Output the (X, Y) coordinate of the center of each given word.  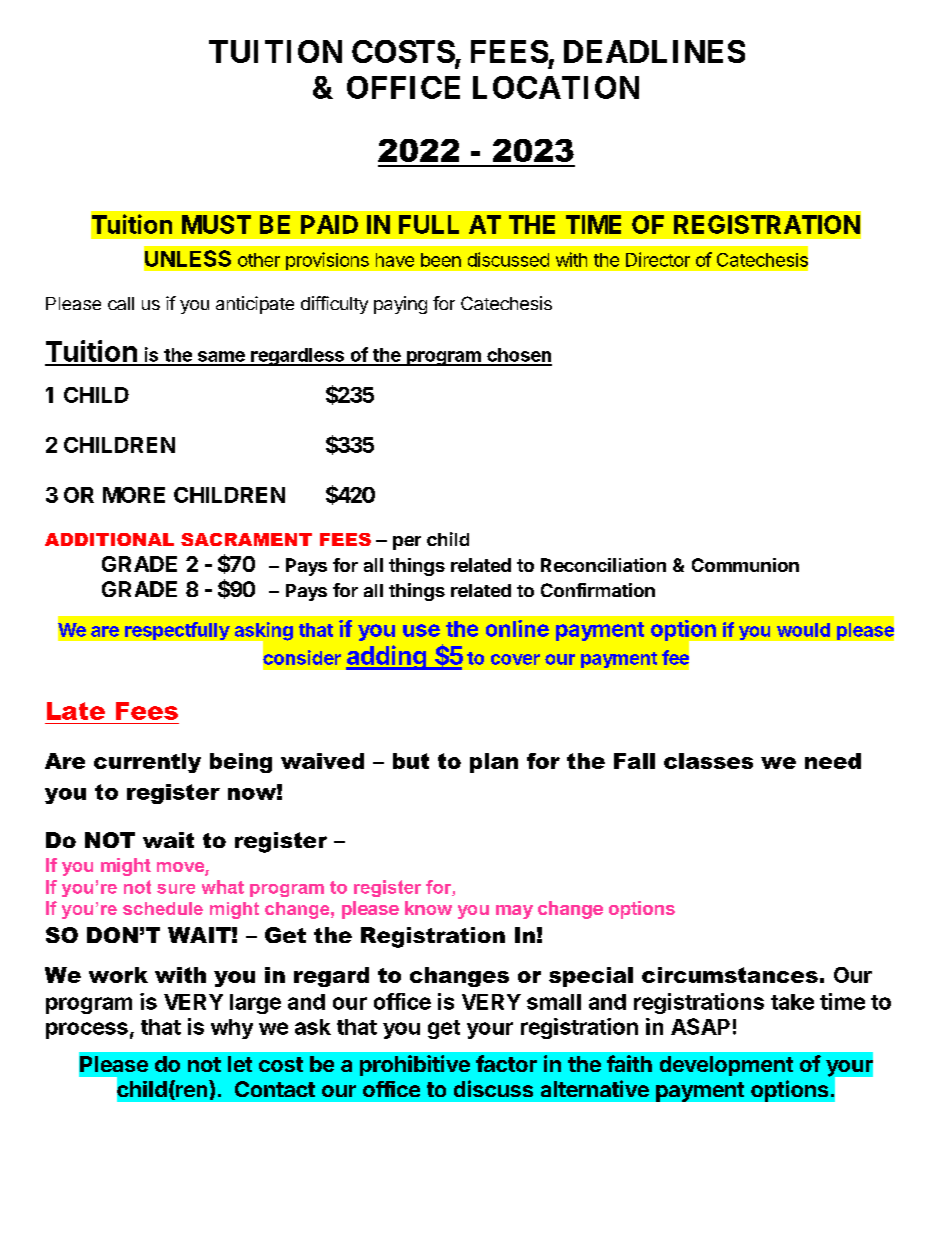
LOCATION (556, 87)
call (121, 303)
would (803, 630)
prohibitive (415, 1065)
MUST (216, 224)
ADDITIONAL (109, 539)
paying (400, 305)
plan (494, 763)
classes (708, 761)
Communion (745, 565)
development (726, 1066)
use (421, 630)
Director (658, 259)
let (240, 1064)
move (181, 868)
